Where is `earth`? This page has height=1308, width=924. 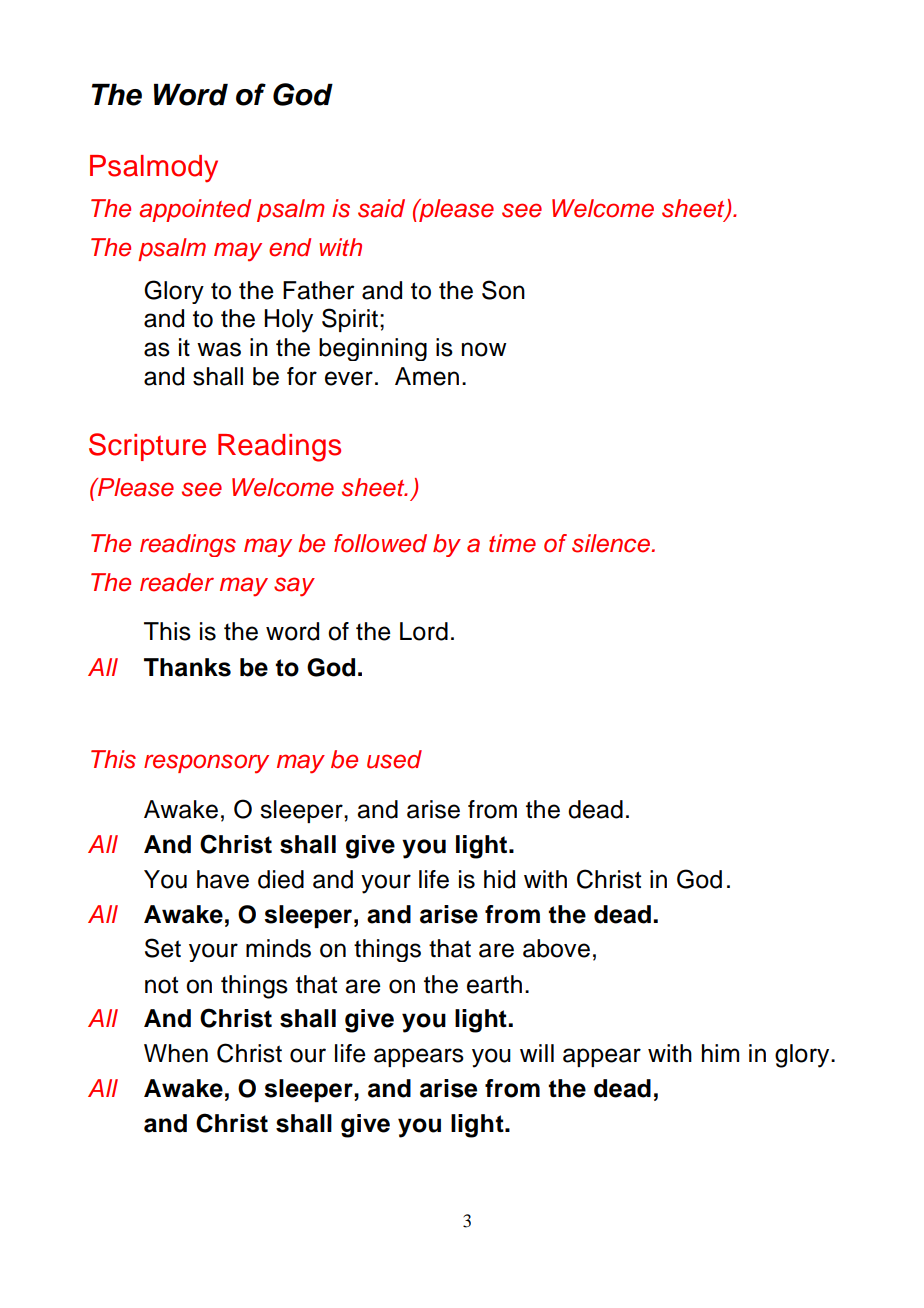
earth is located at coordinates (494, 984).
